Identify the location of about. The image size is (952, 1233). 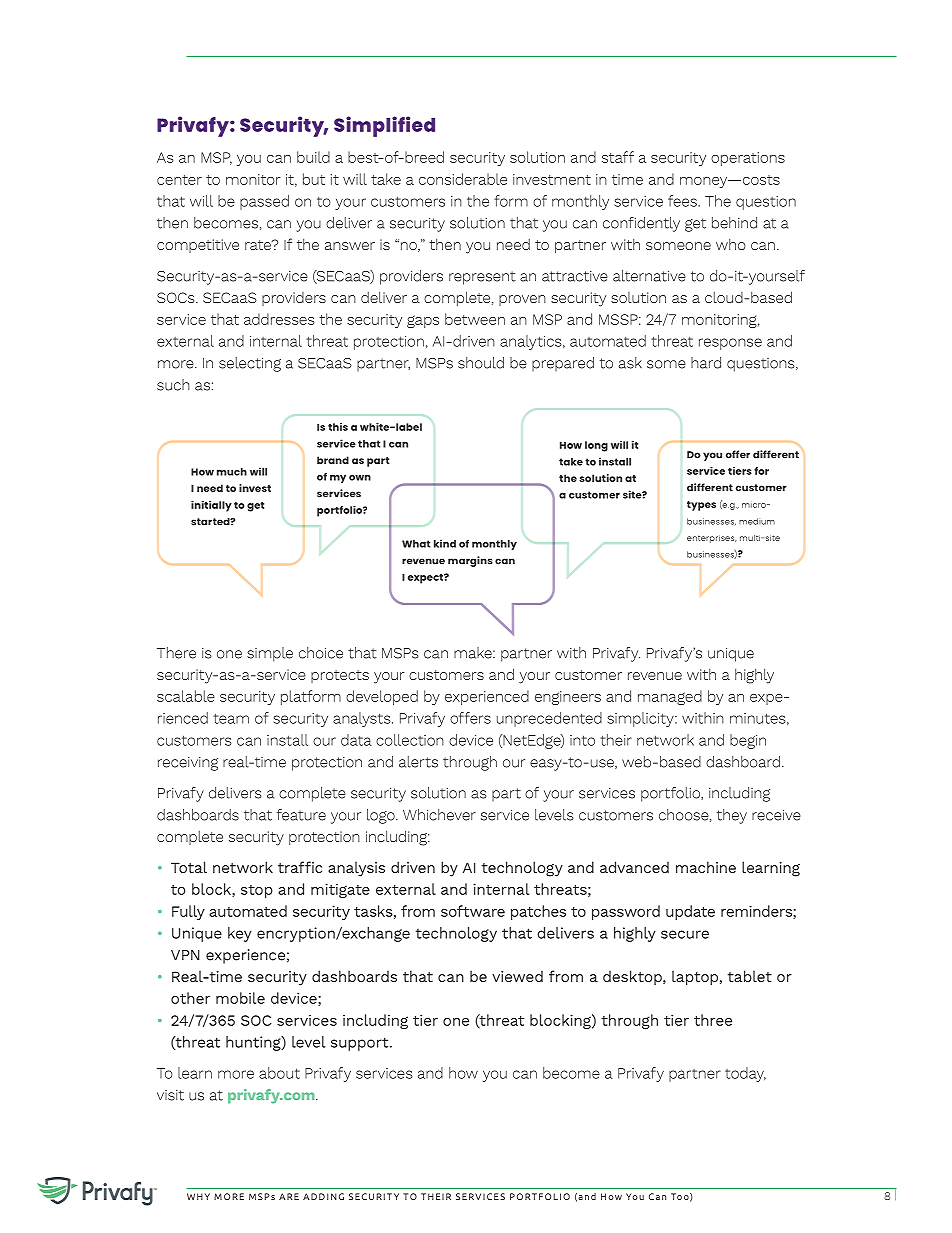
(279, 1073).
